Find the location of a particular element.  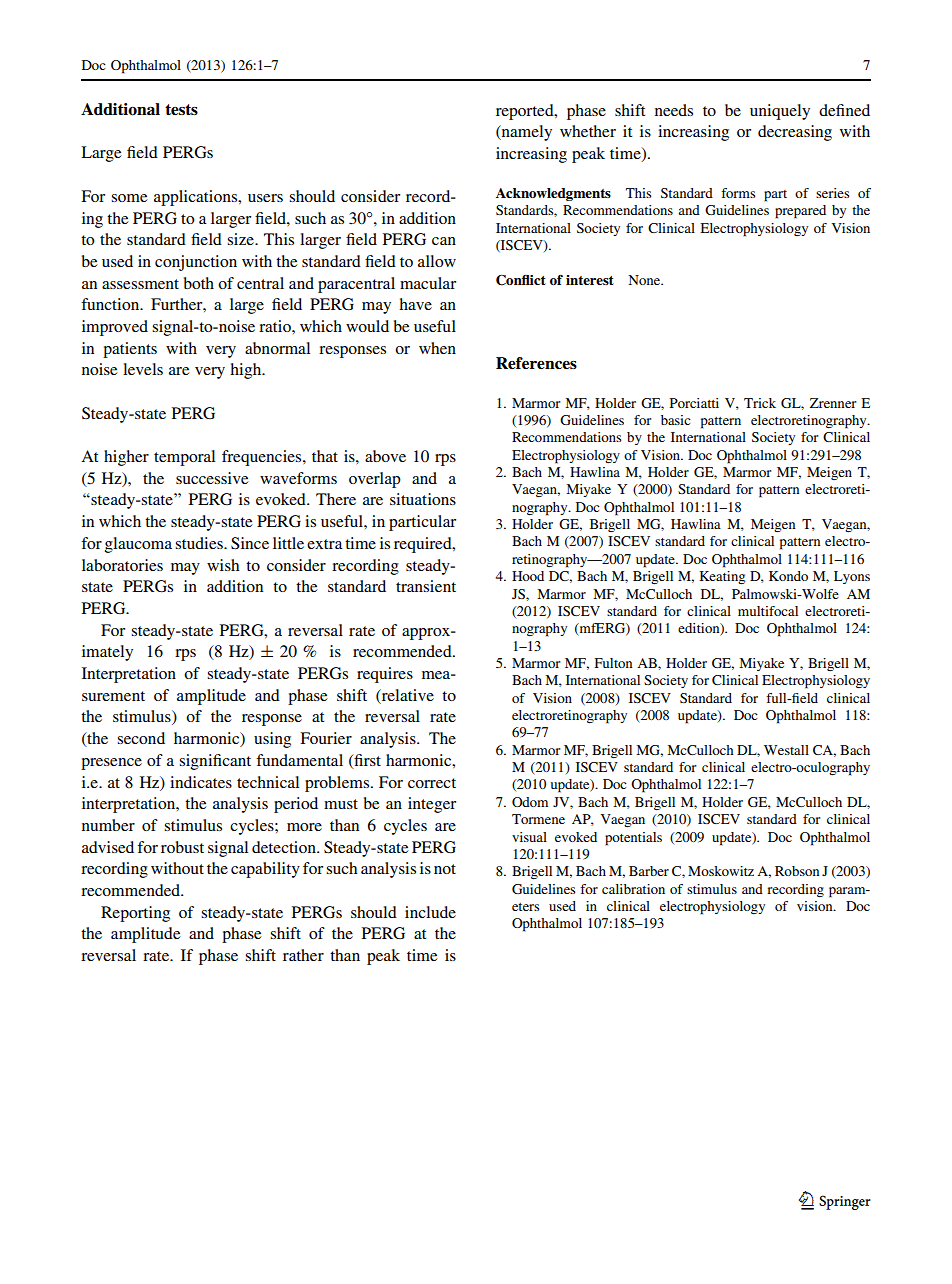

tests is located at coordinates (181, 109).
